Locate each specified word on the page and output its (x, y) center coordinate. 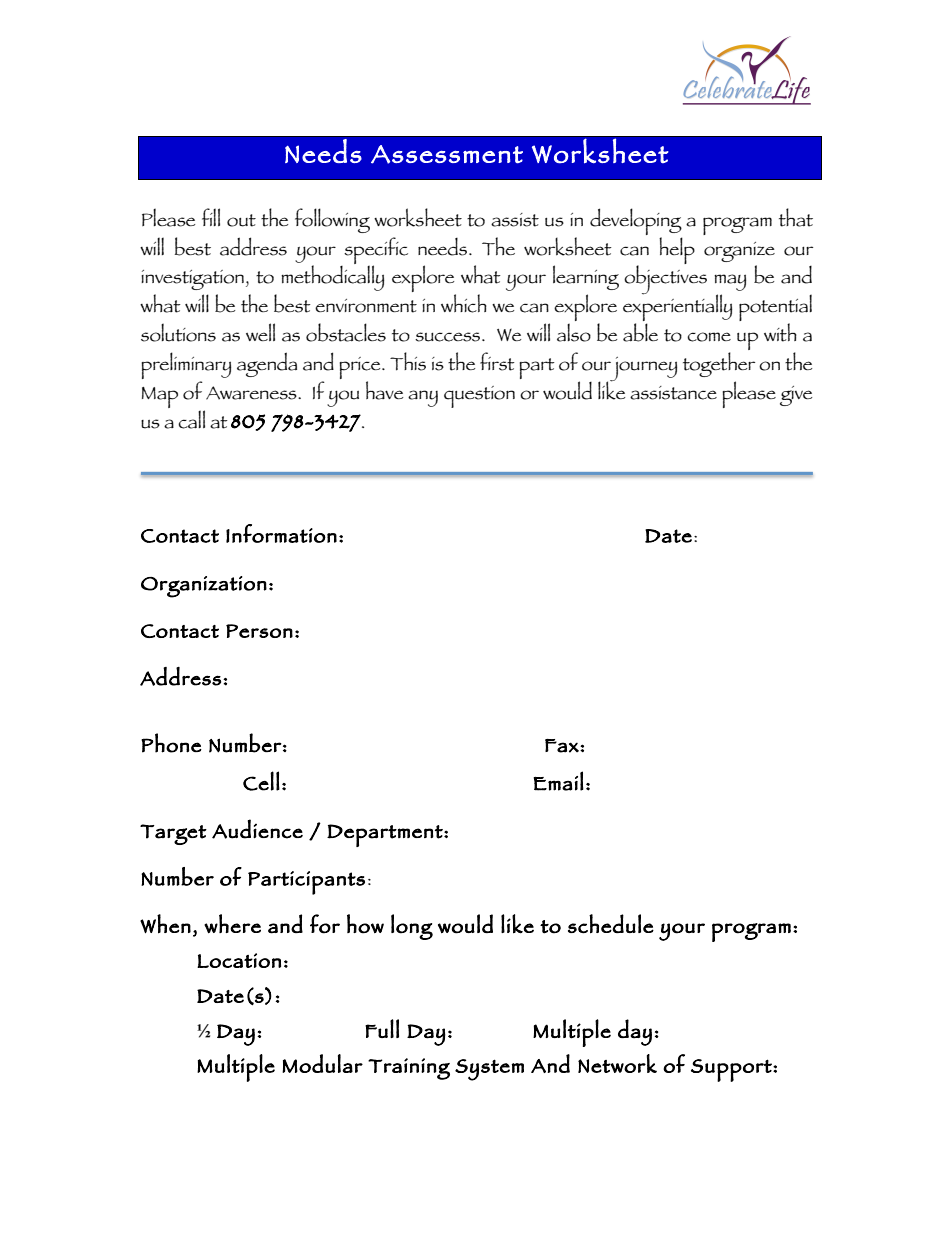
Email (558, 781)
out (241, 220)
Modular (322, 1063)
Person (259, 631)
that (796, 217)
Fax (563, 746)
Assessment (447, 154)
